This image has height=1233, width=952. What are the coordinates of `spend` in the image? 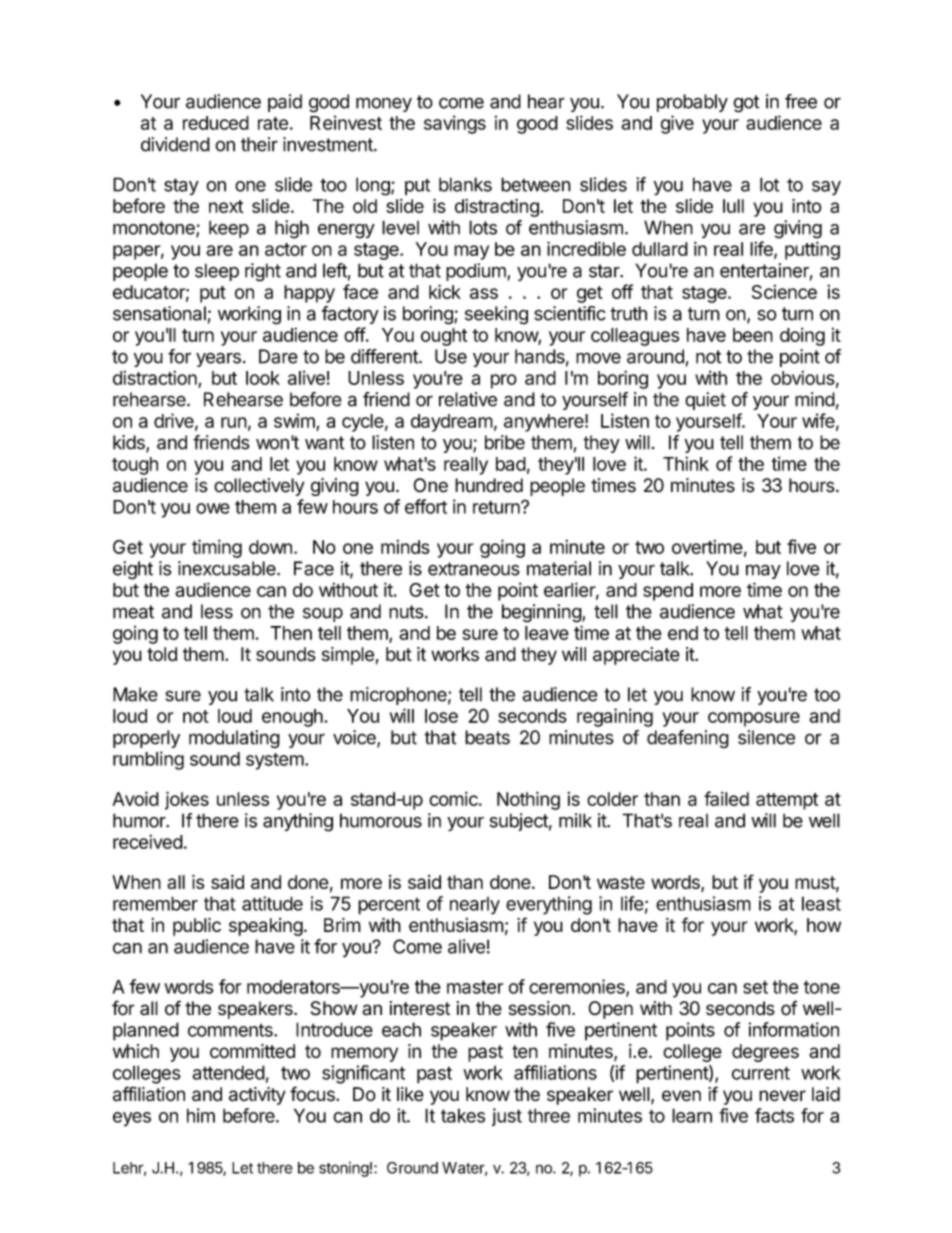 It's located at (668, 592).
